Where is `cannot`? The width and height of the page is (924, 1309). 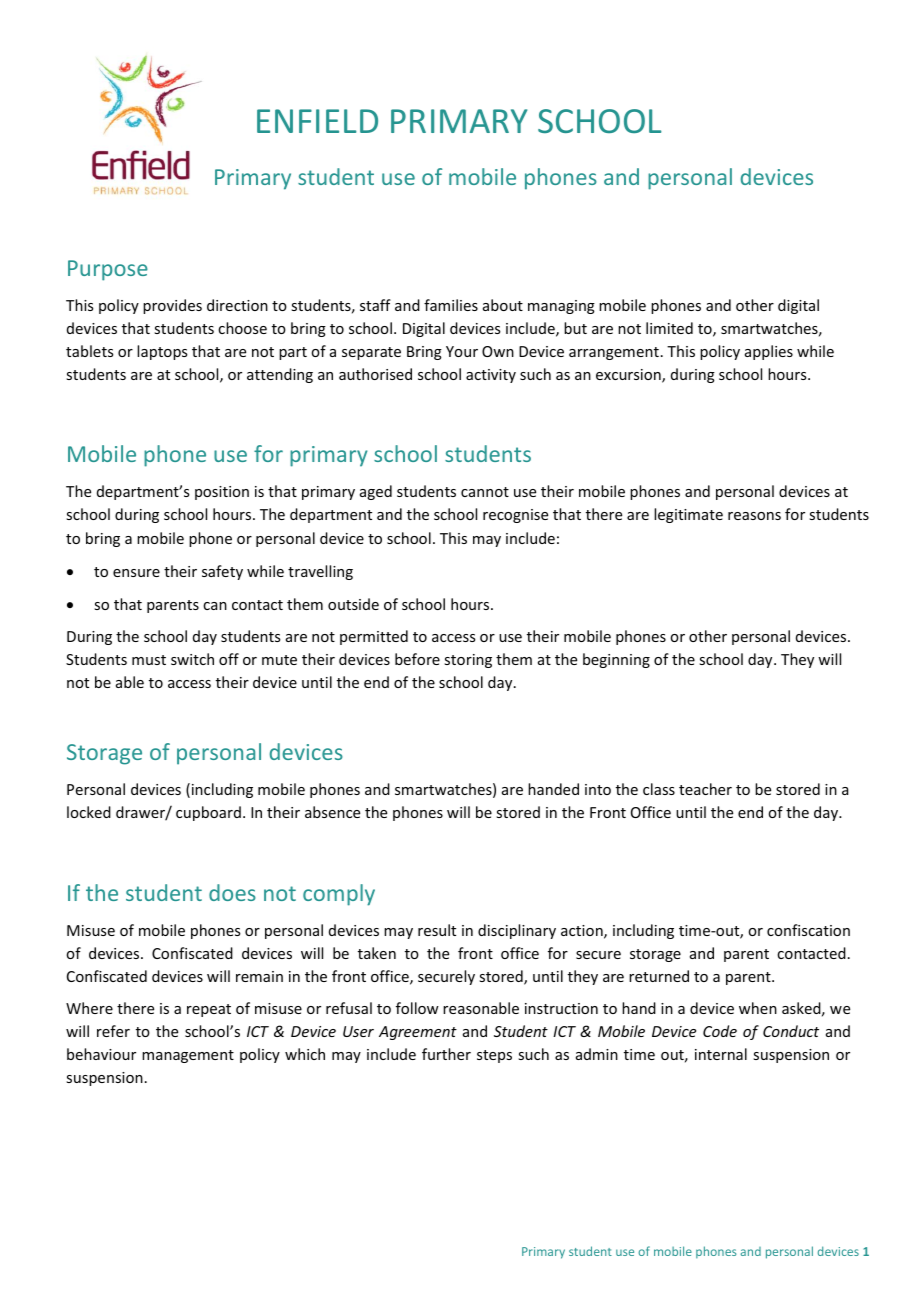
cannot is located at coordinates (485, 492).
